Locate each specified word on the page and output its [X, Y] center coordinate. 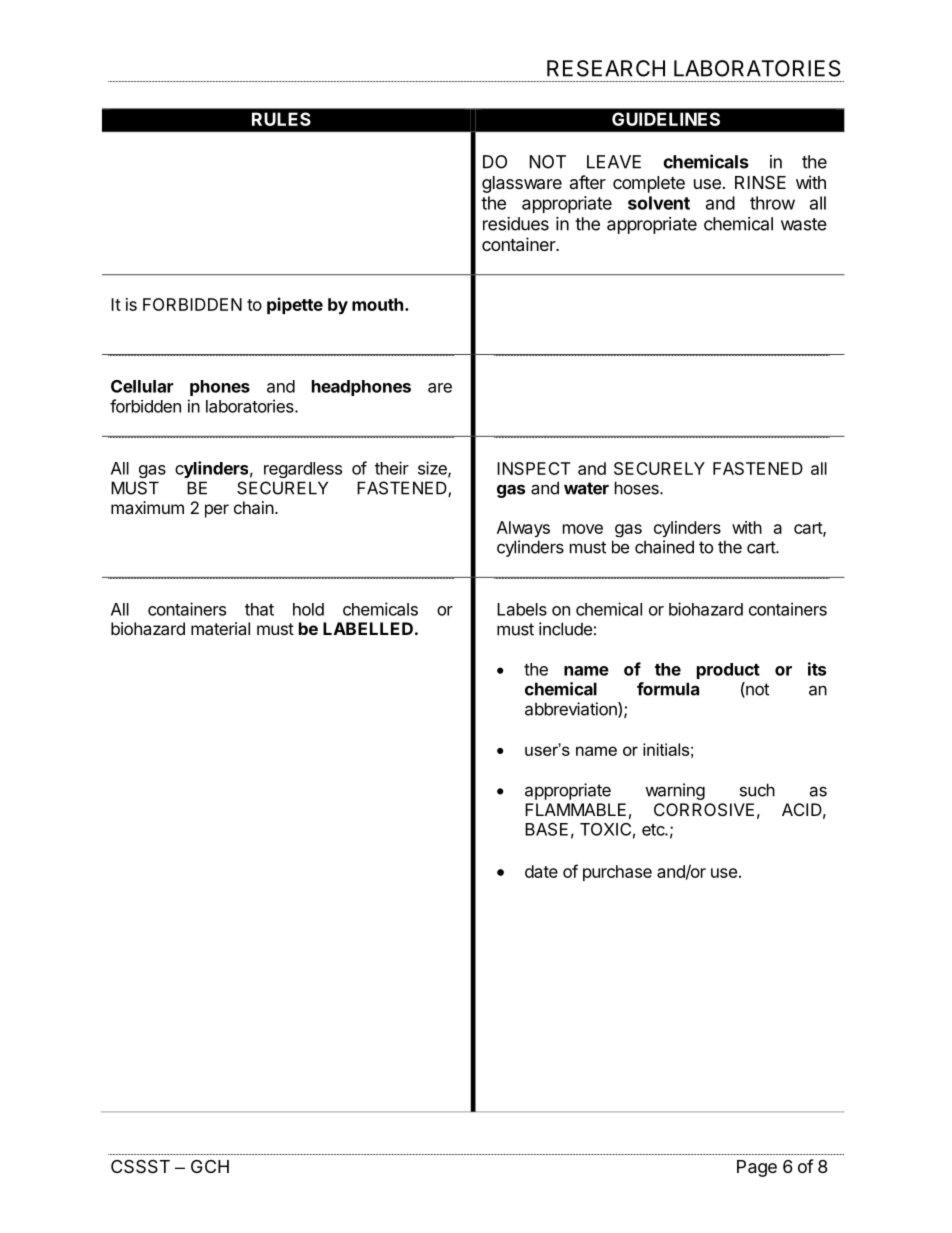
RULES [281, 119]
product [728, 671]
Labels [522, 609]
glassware [522, 184]
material [220, 628]
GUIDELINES [666, 119]
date [541, 871]
